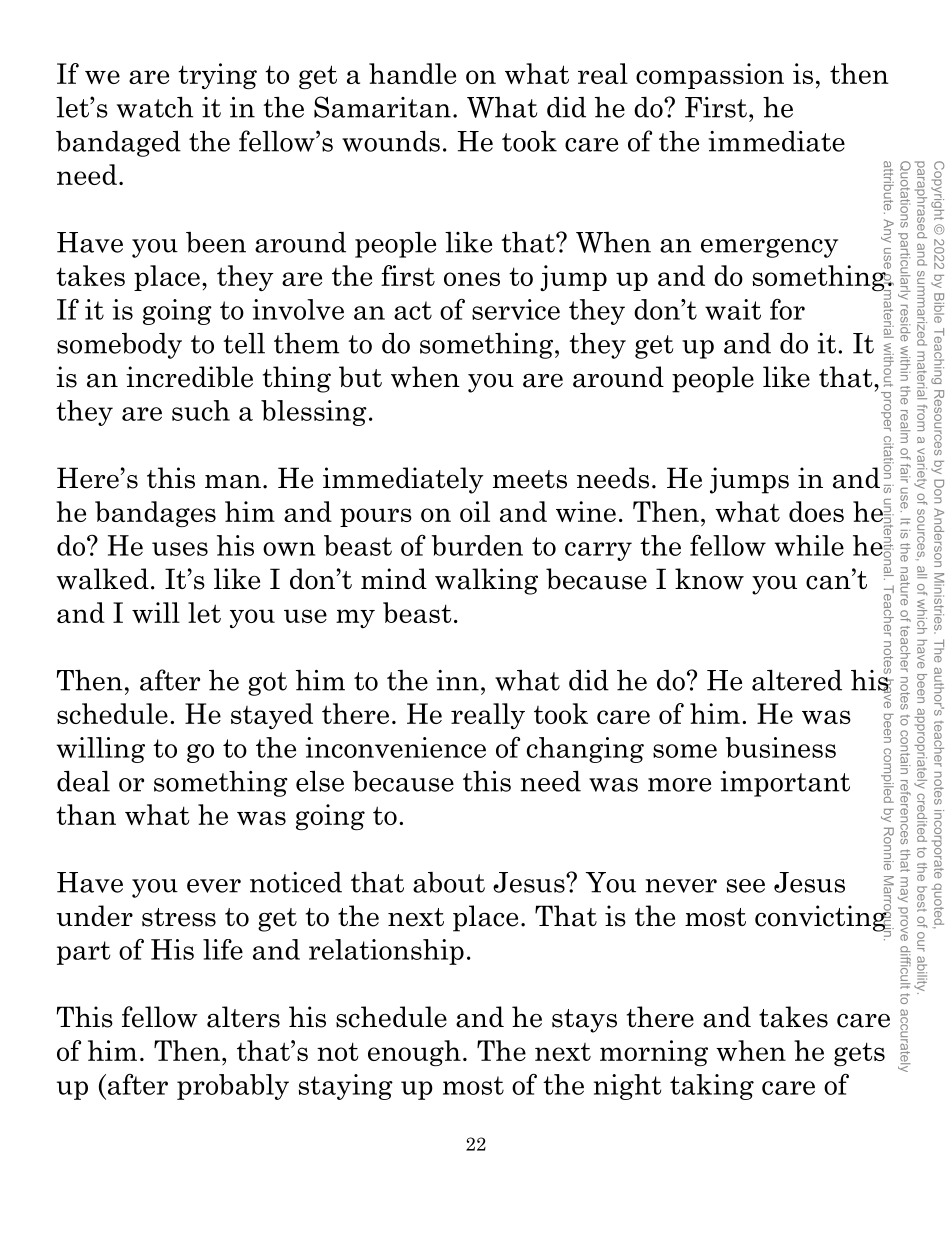 Image resolution: width=952 pixels, height=1233 pixels. I want to click on such, so click(201, 410).
